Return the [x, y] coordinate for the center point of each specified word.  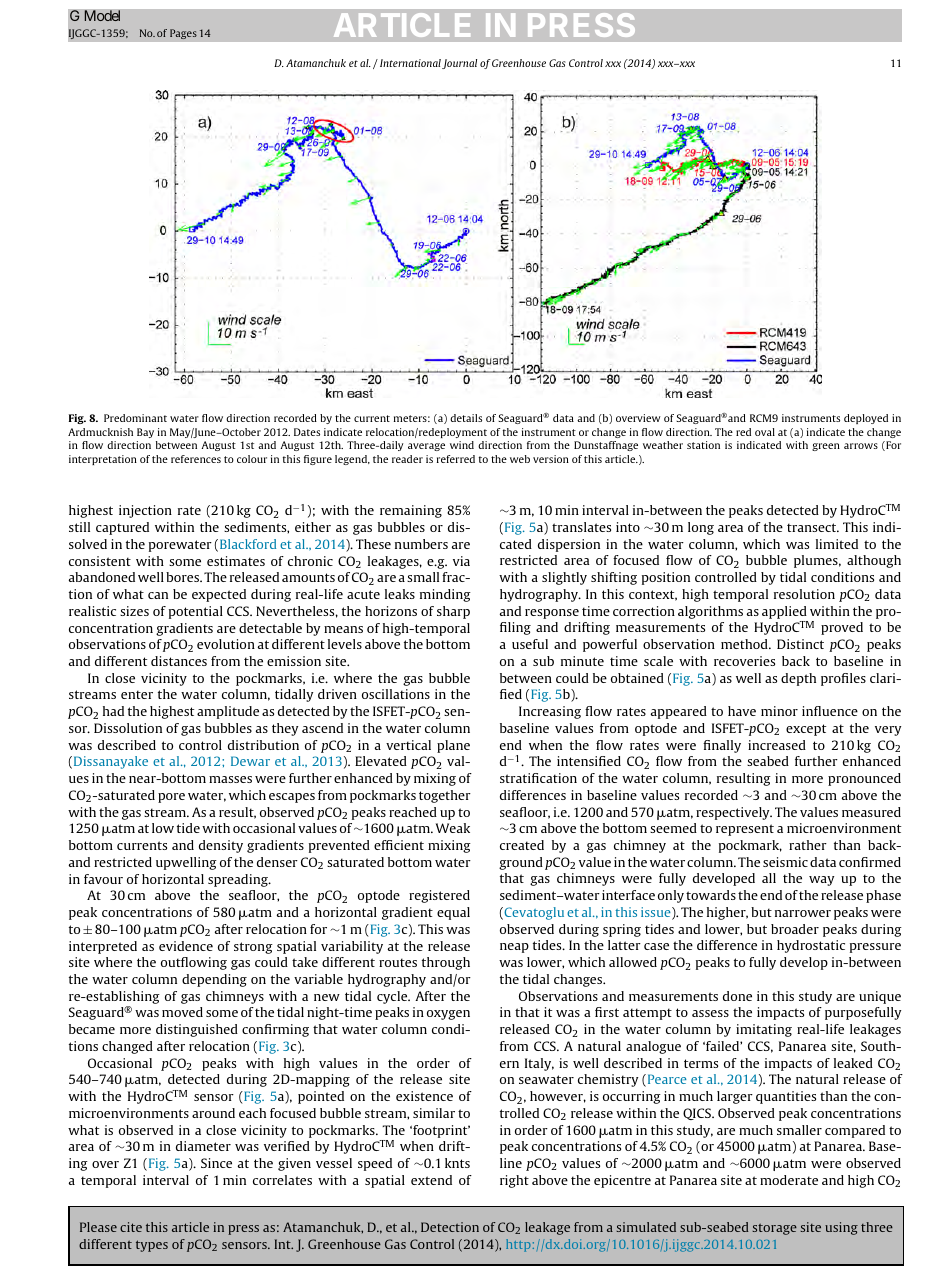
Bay [145, 433]
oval [765, 432]
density [221, 846]
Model [102, 16]
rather [808, 845]
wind [462, 445]
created [522, 845]
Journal [459, 64]
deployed [866, 419]
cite [131, 1227]
